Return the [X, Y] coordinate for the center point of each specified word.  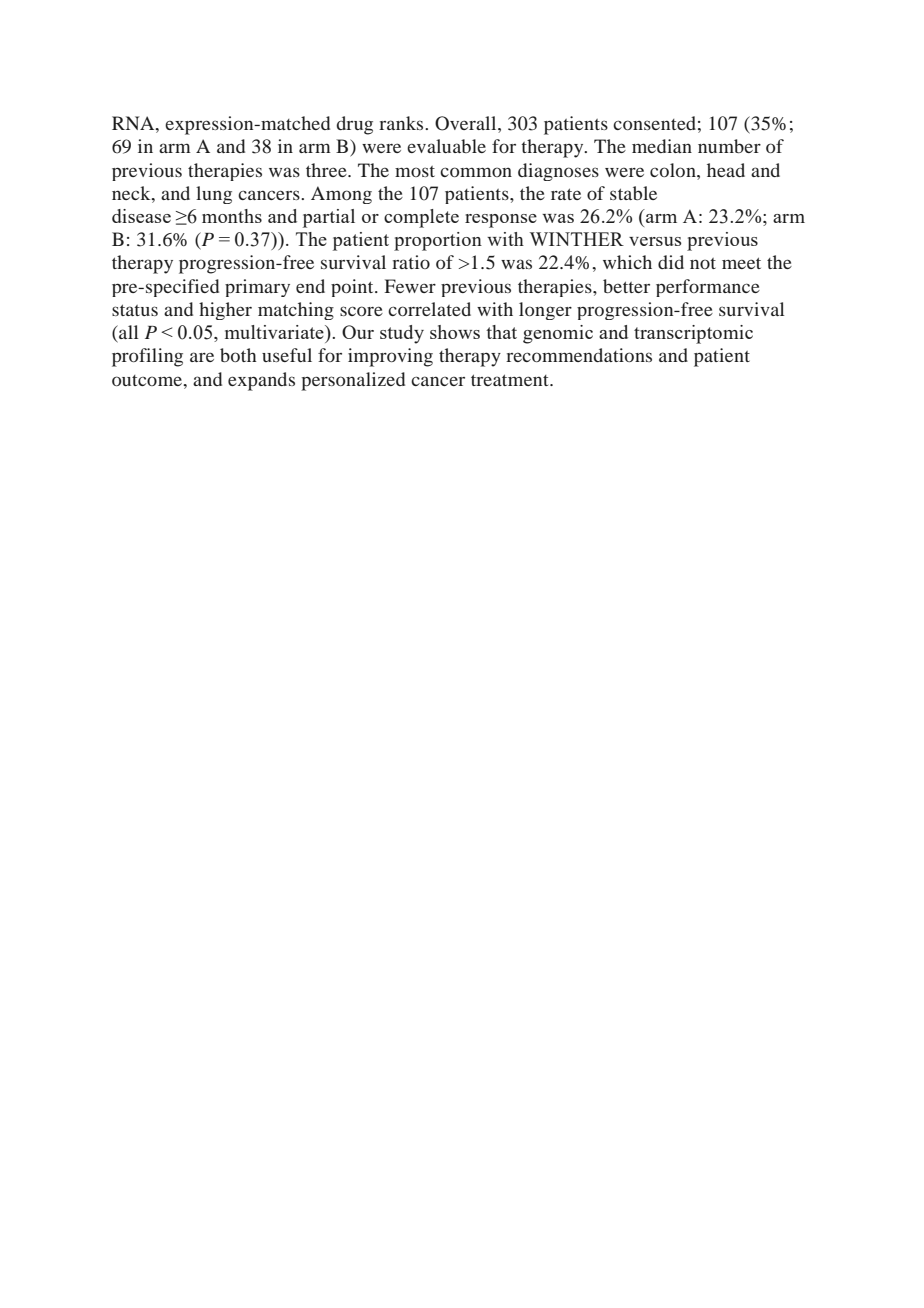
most [415, 171]
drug [354, 125]
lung [214, 195]
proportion [438, 241]
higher [225, 311]
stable [633, 193]
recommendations [579, 355]
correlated [429, 309]
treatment [511, 380]
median [662, 146]
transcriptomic [693, 334]
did [671, 262]
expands [261, 381]
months [232, 216]
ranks [402, 123]
